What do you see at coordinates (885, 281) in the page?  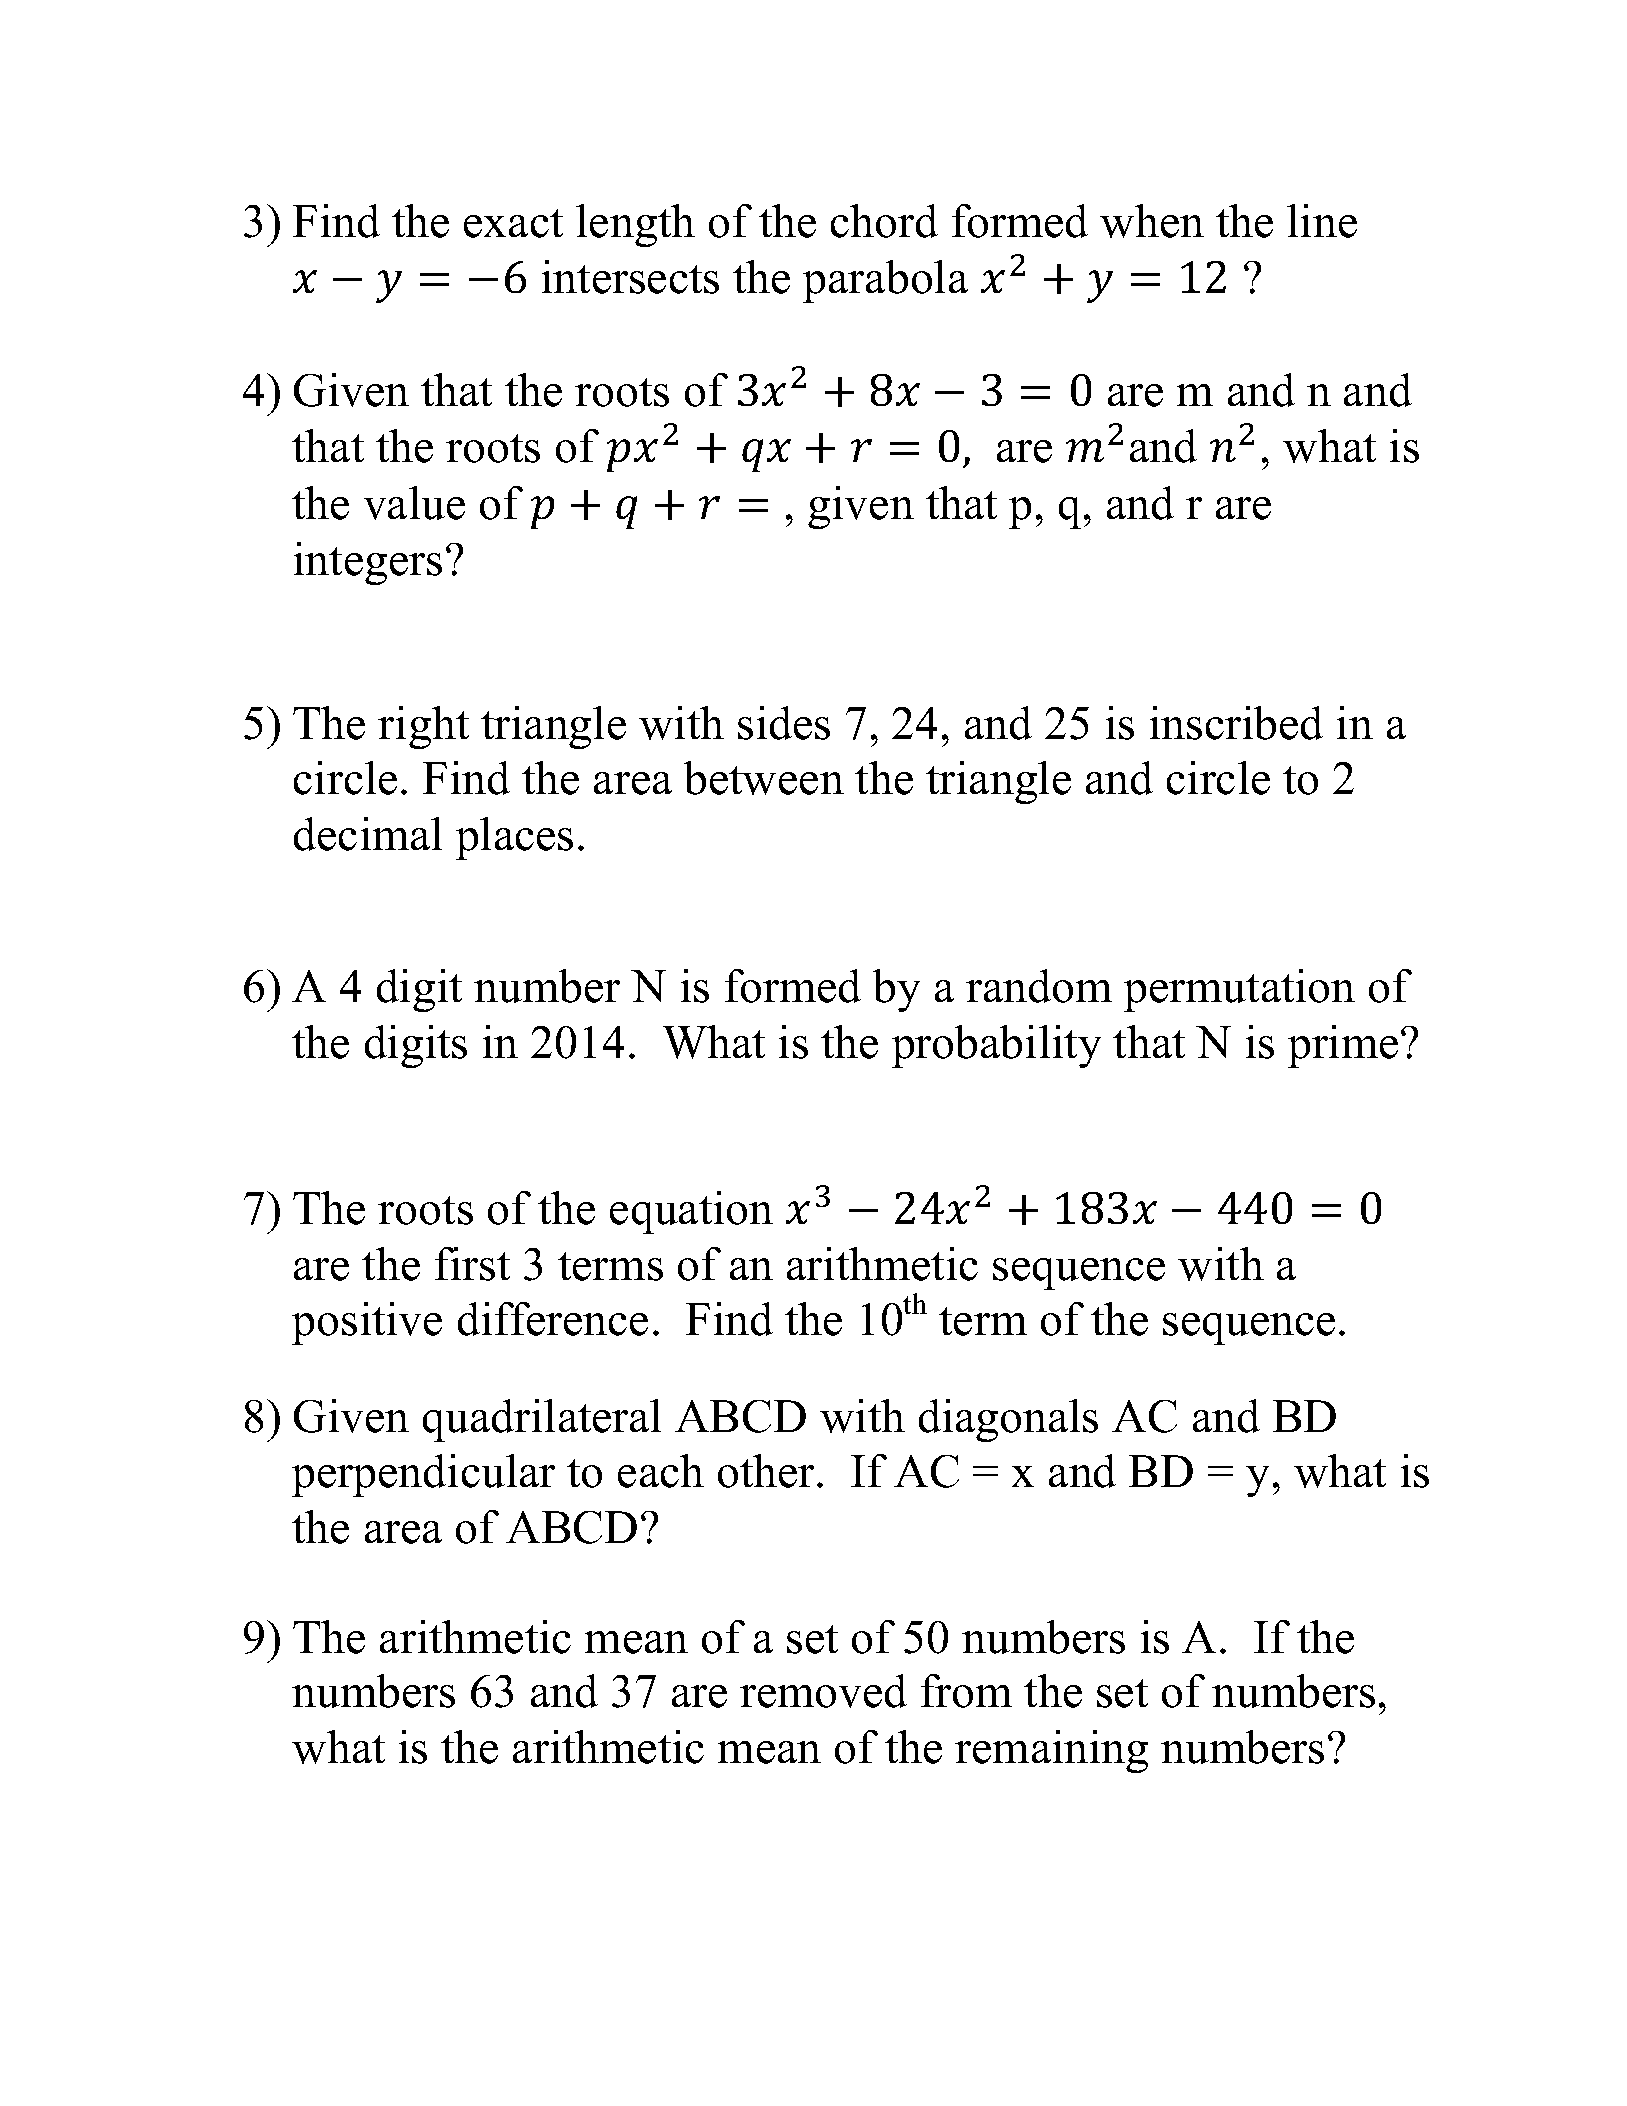 I see `parabola` at bounding box center [885, 281].
